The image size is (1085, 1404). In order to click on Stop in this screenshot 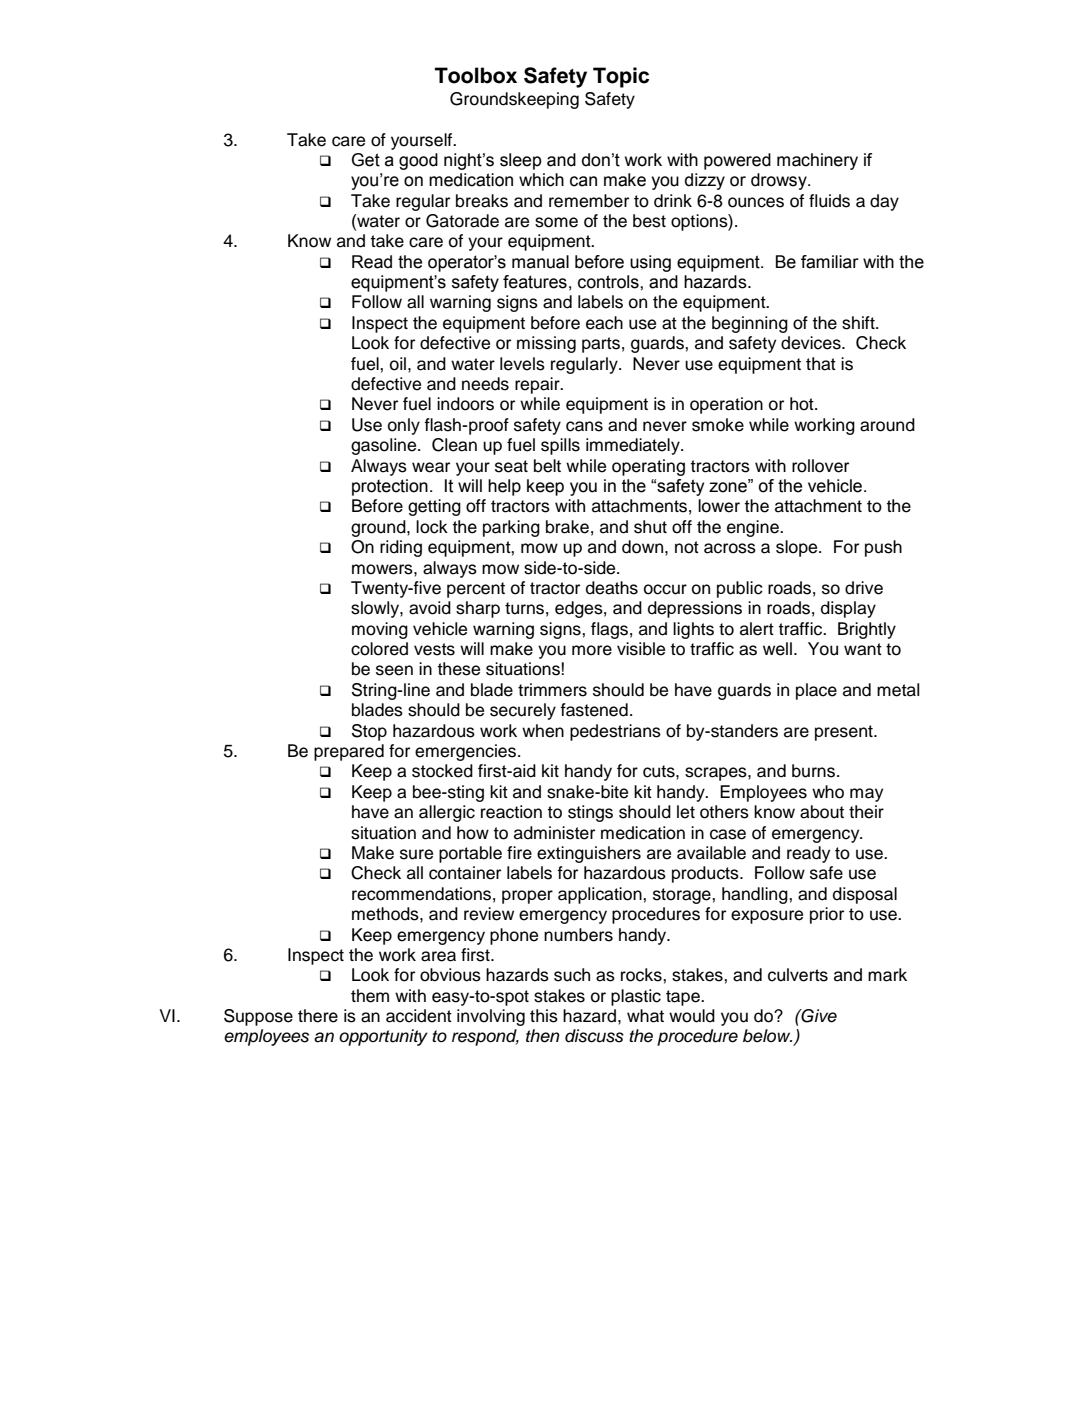, I will do `click(369, 732)`.
